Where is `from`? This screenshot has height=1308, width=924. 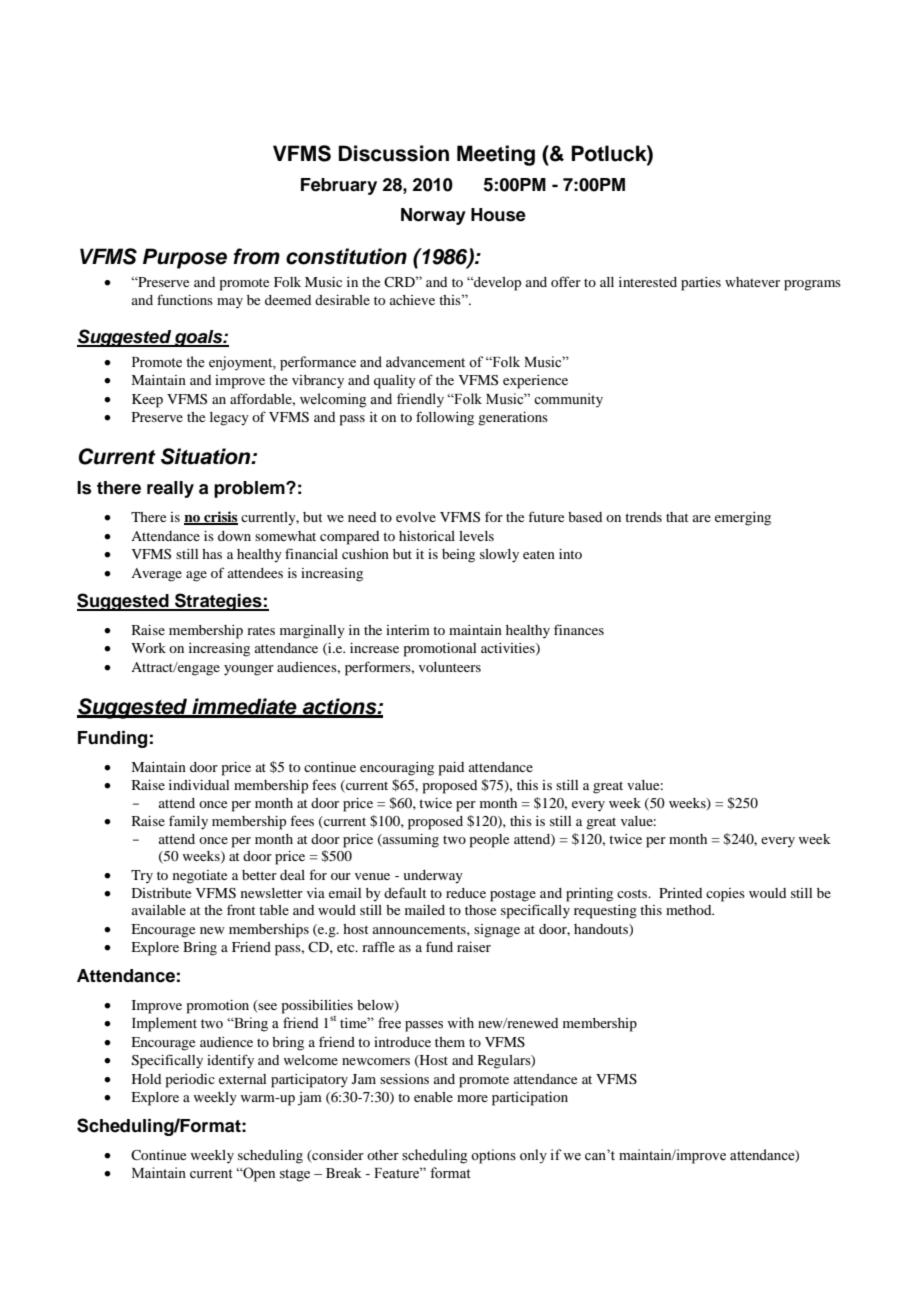
from is located at coordinates (257, 256).
